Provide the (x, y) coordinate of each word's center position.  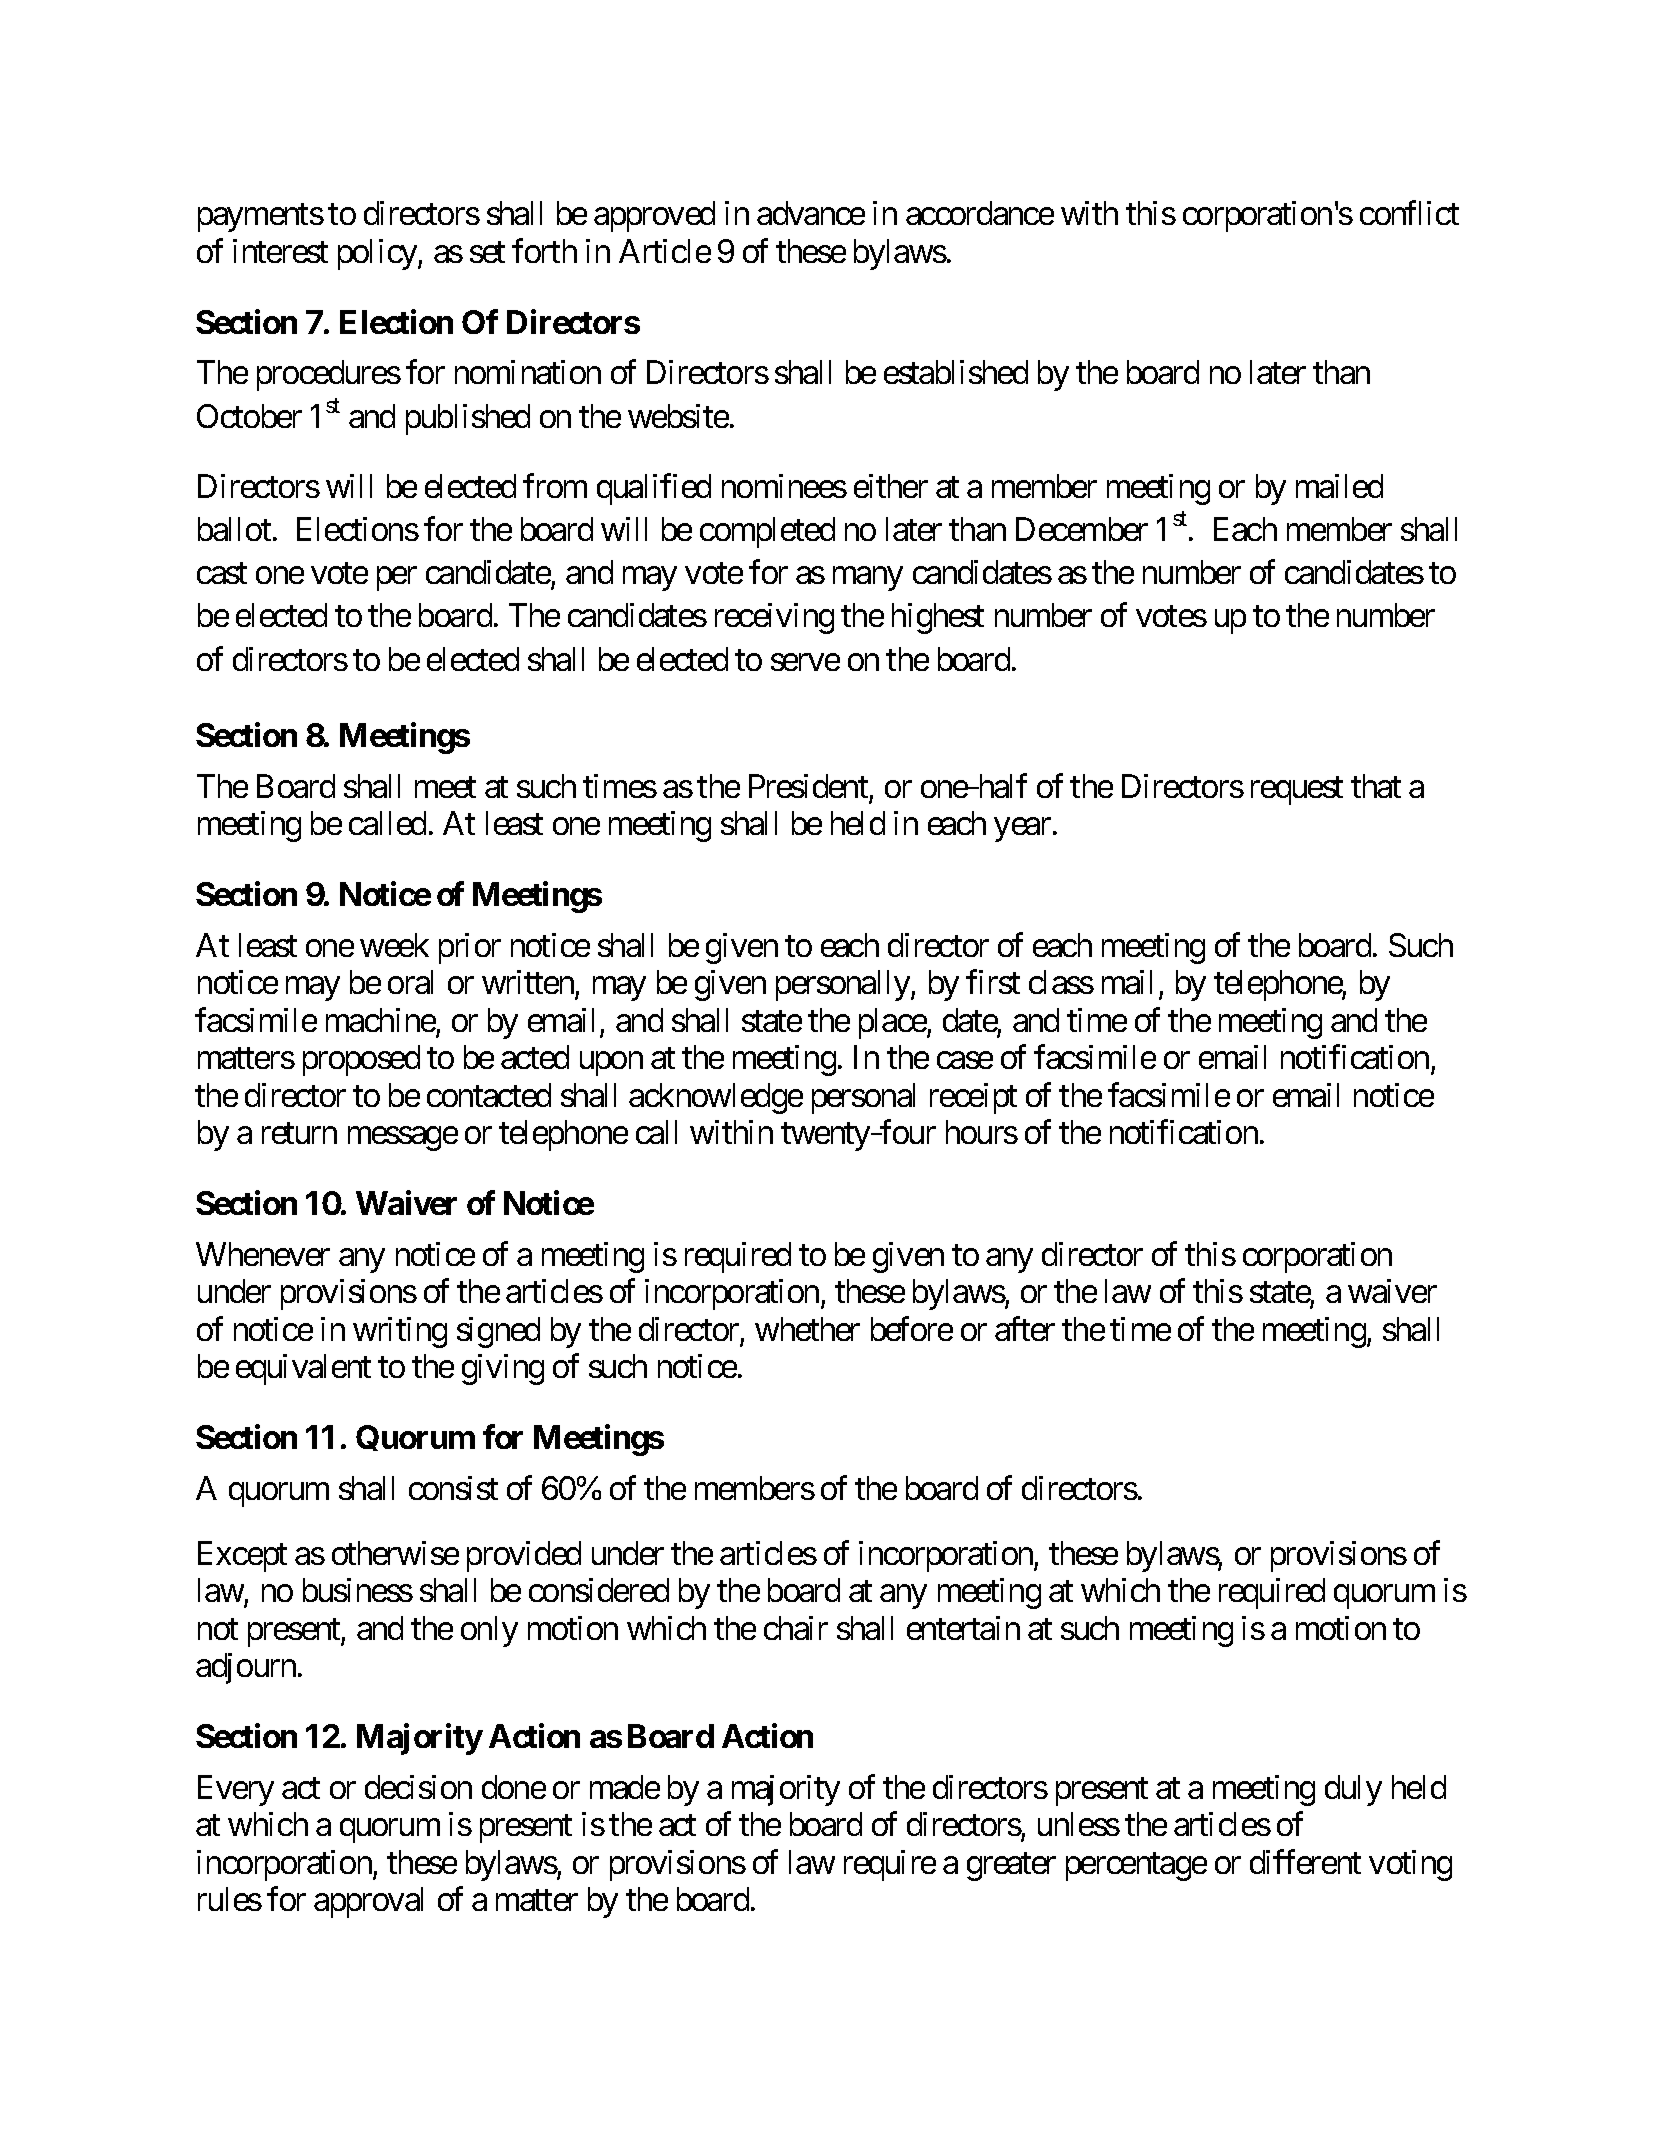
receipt (973, 1098)
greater (1011, 1867)
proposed (361, 1060)
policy (378, 254)
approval (368, 1902)
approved (654, 216)
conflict (1409, 213)
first (993, 982)
